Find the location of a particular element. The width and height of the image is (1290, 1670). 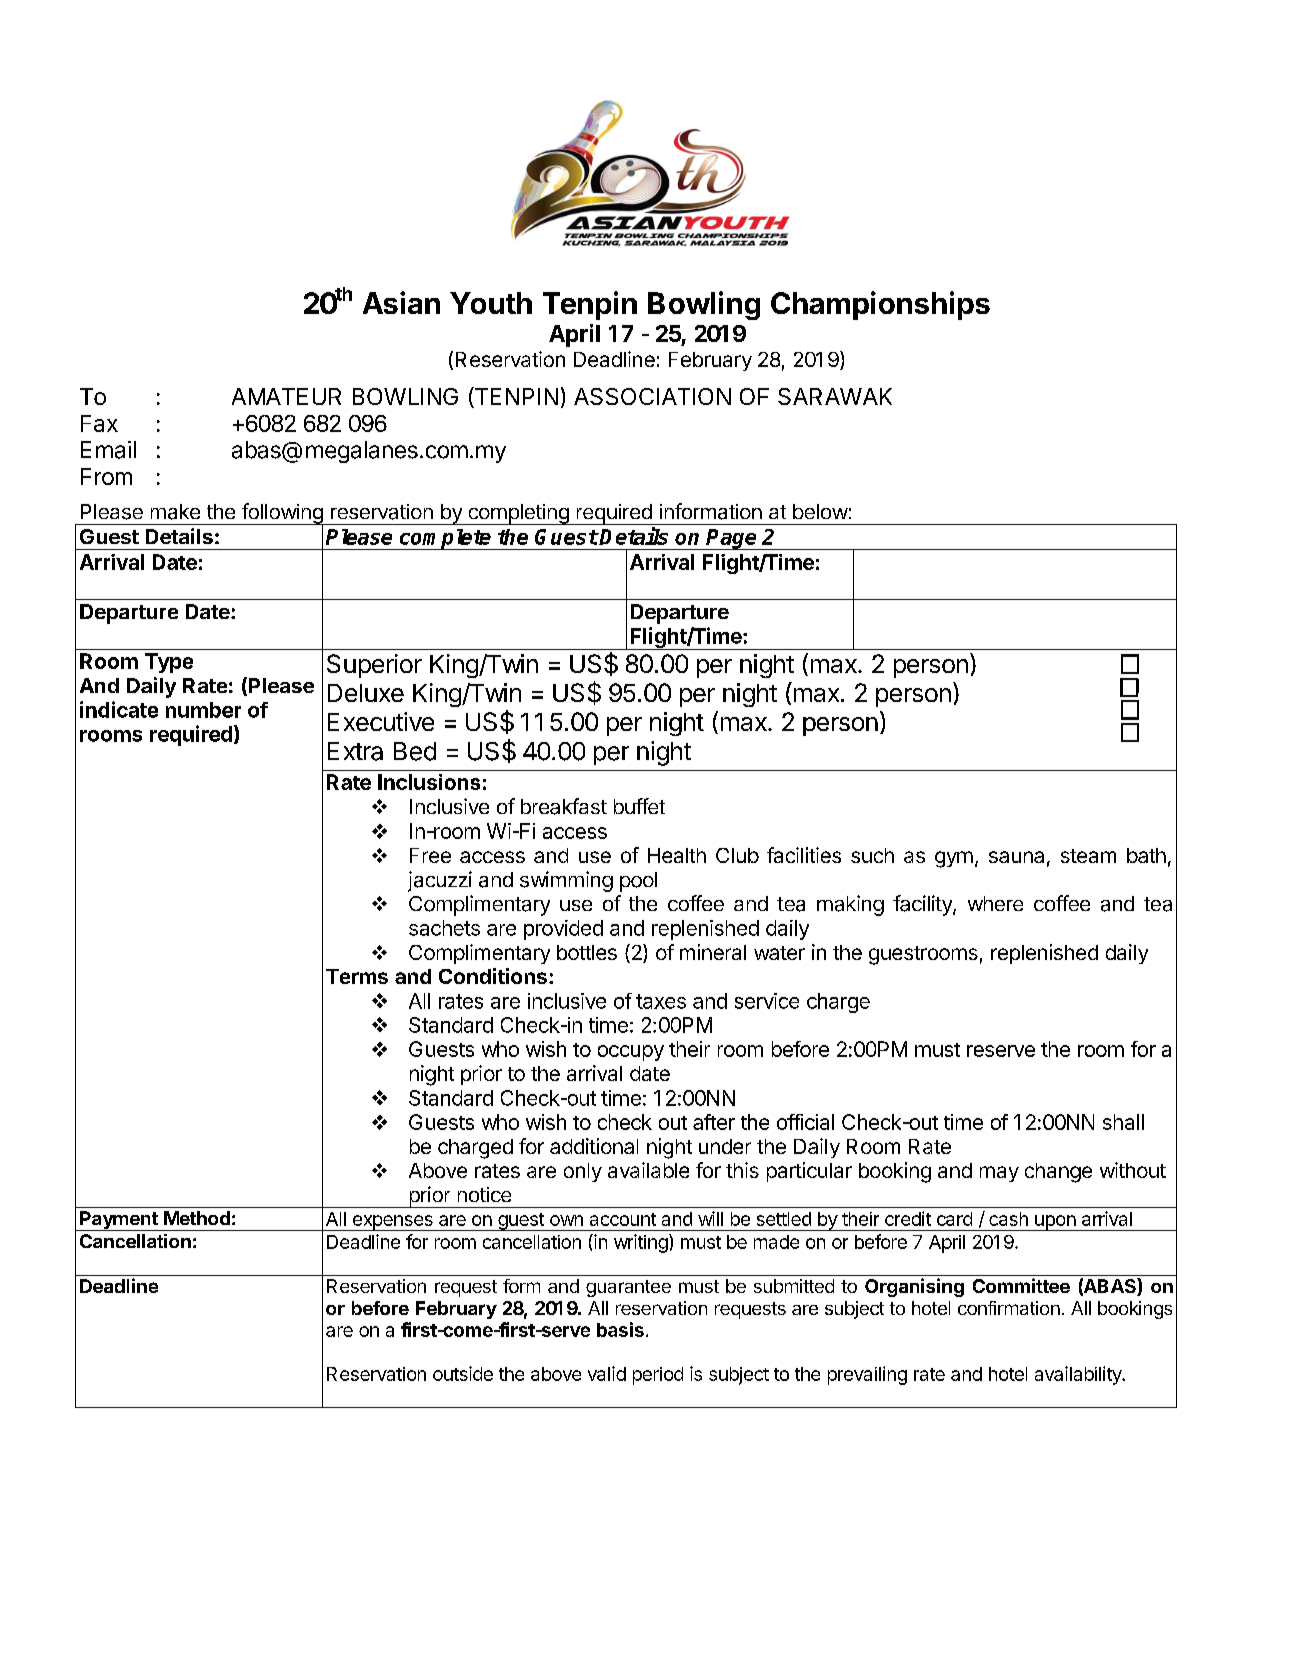

taxes is located at coordinates (661, 1001).
